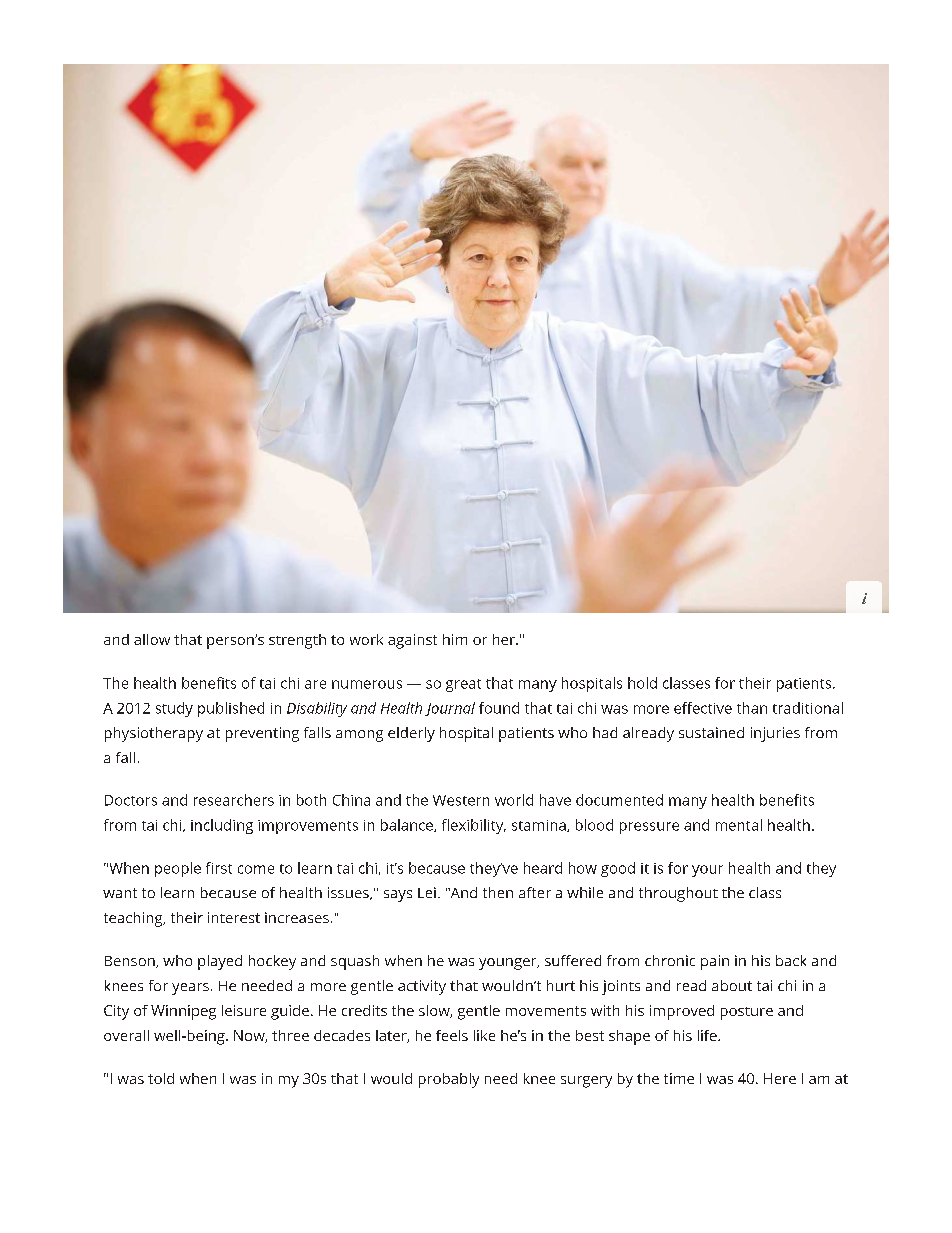 The width and height of the page is (952, 1233). Describe the element at coordinates (678, 894) in the page. I see `throughout` at that location.
